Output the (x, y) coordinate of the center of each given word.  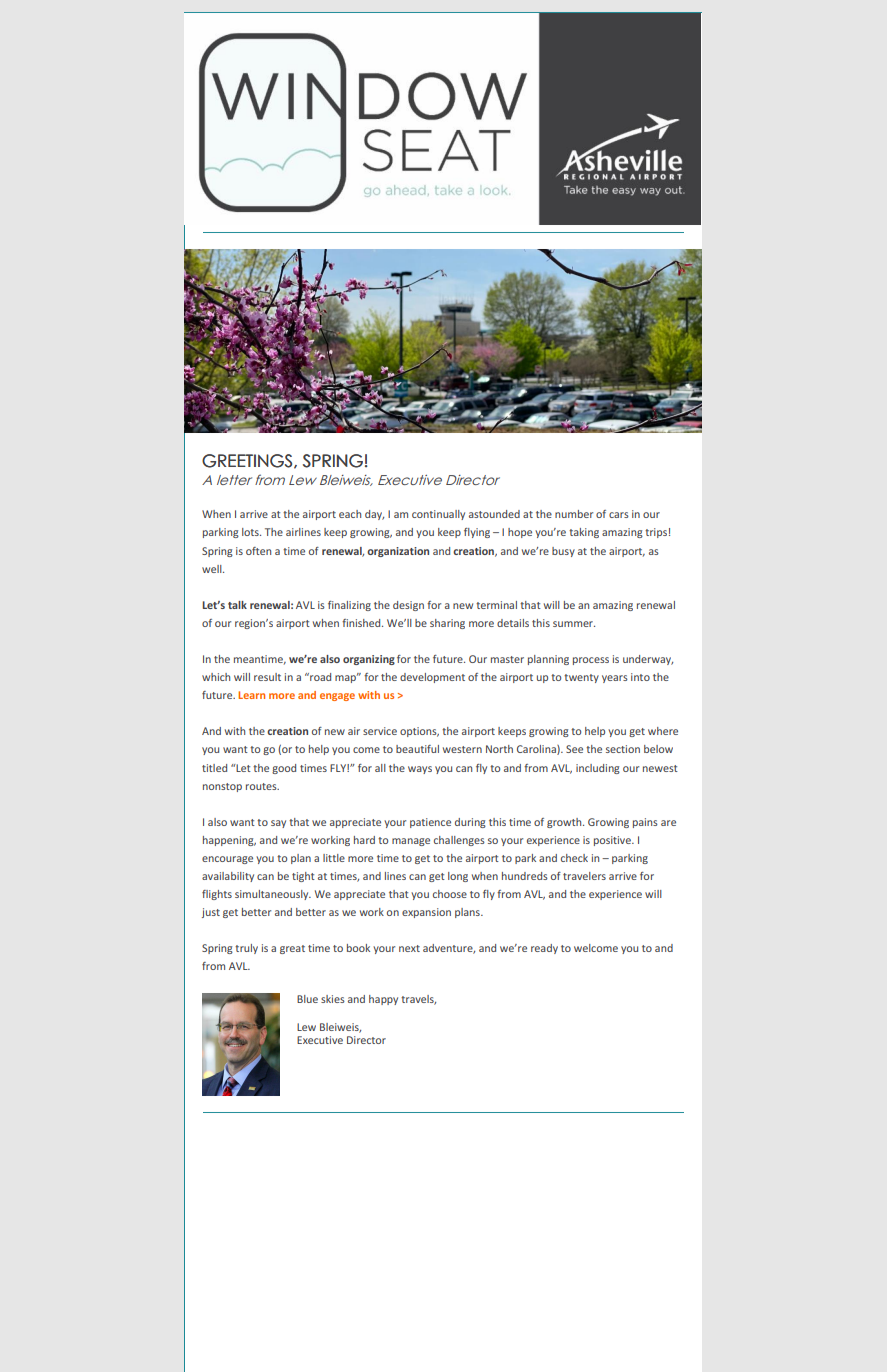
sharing (447, 624)
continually (438, 515)
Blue (307, 999)
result (267, 677)
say (278, 824)
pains (645, 823)
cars (619, 515)
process (591, 661)
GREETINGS (247, 461)
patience (430, 823)
